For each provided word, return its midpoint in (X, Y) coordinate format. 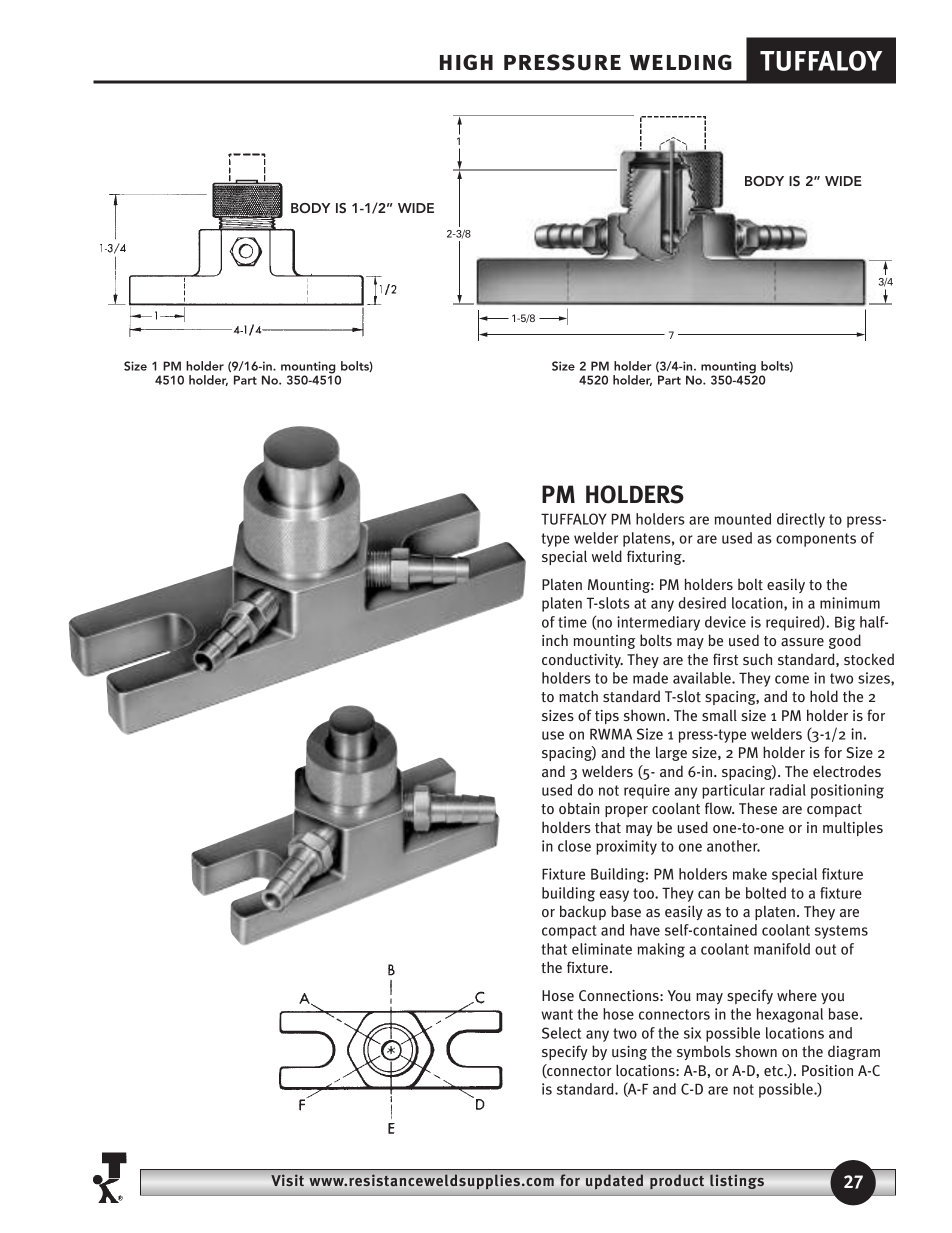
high (466, 62)
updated (615, 1181)
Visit (287, 1180)
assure (802, 642)
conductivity (582, 660)
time (572, 622)
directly (801, 520)
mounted (742, 519)
